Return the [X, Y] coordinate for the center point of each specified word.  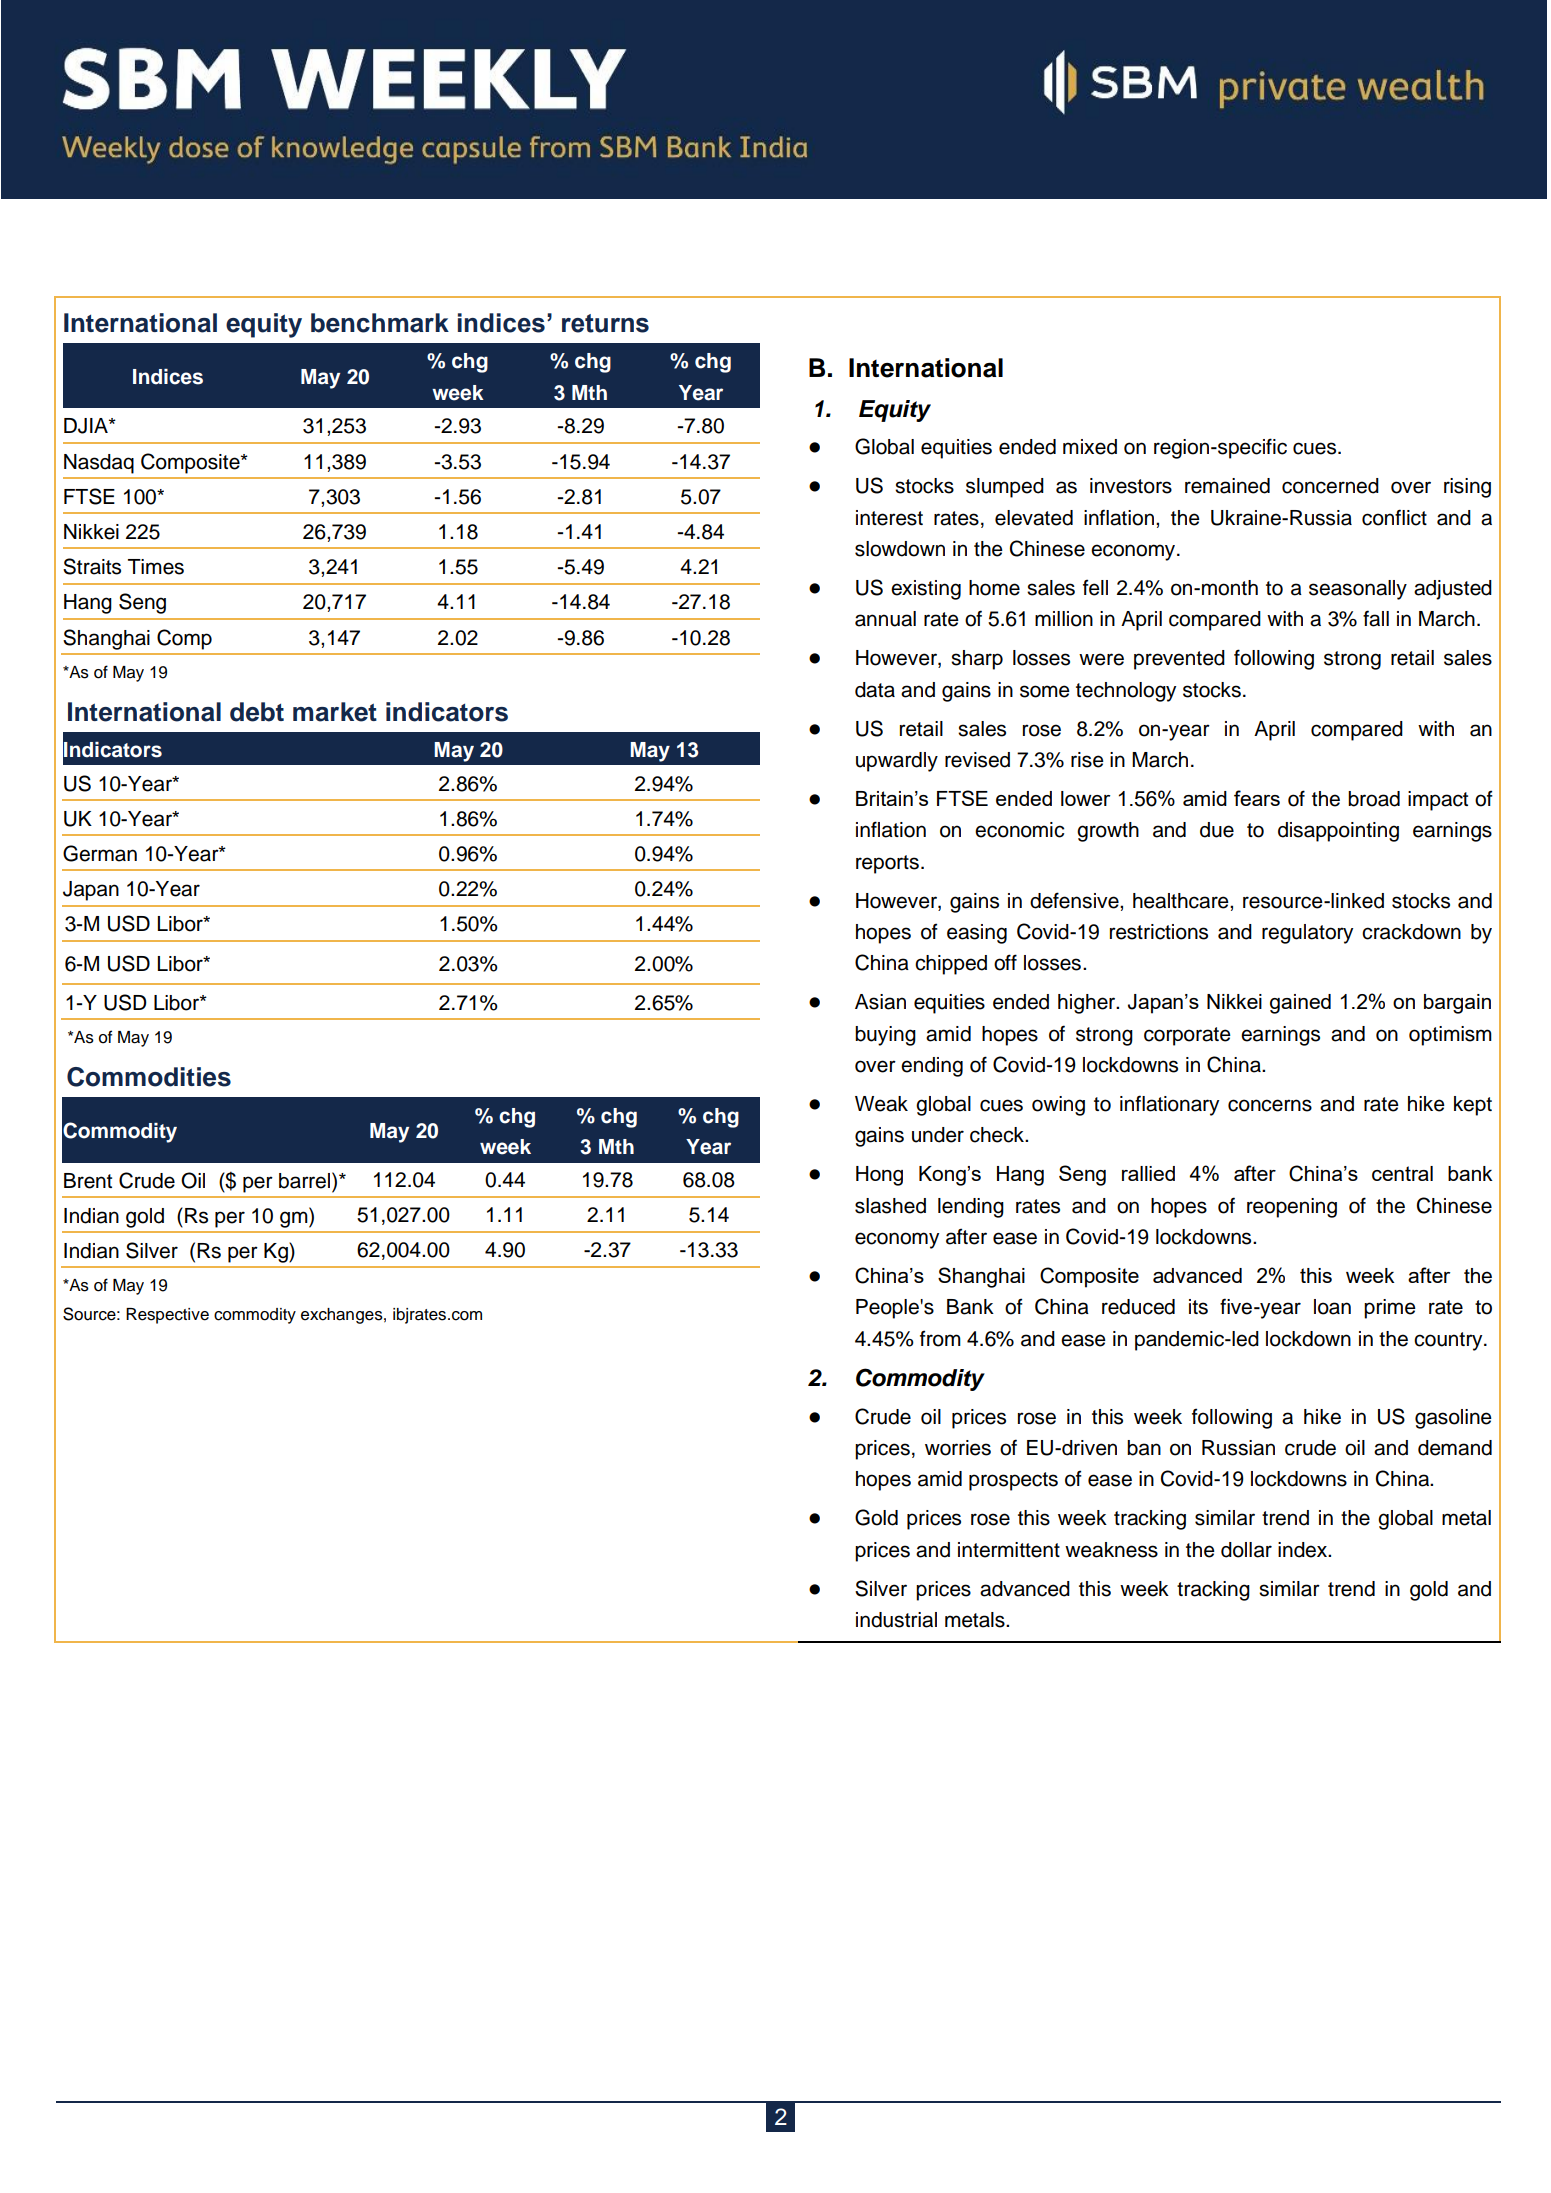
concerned [1330, 486]
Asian [880, 1002]
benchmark [380, 323]
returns [605, 323]
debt [257, 712]
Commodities [149, 1077]
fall [1376, 618]
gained [1300, 1004]
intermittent [1009, 1550]
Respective [167, 1316]
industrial [896, 1620]
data [875, 690]
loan [1332, 1307]
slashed [890, 1206]
